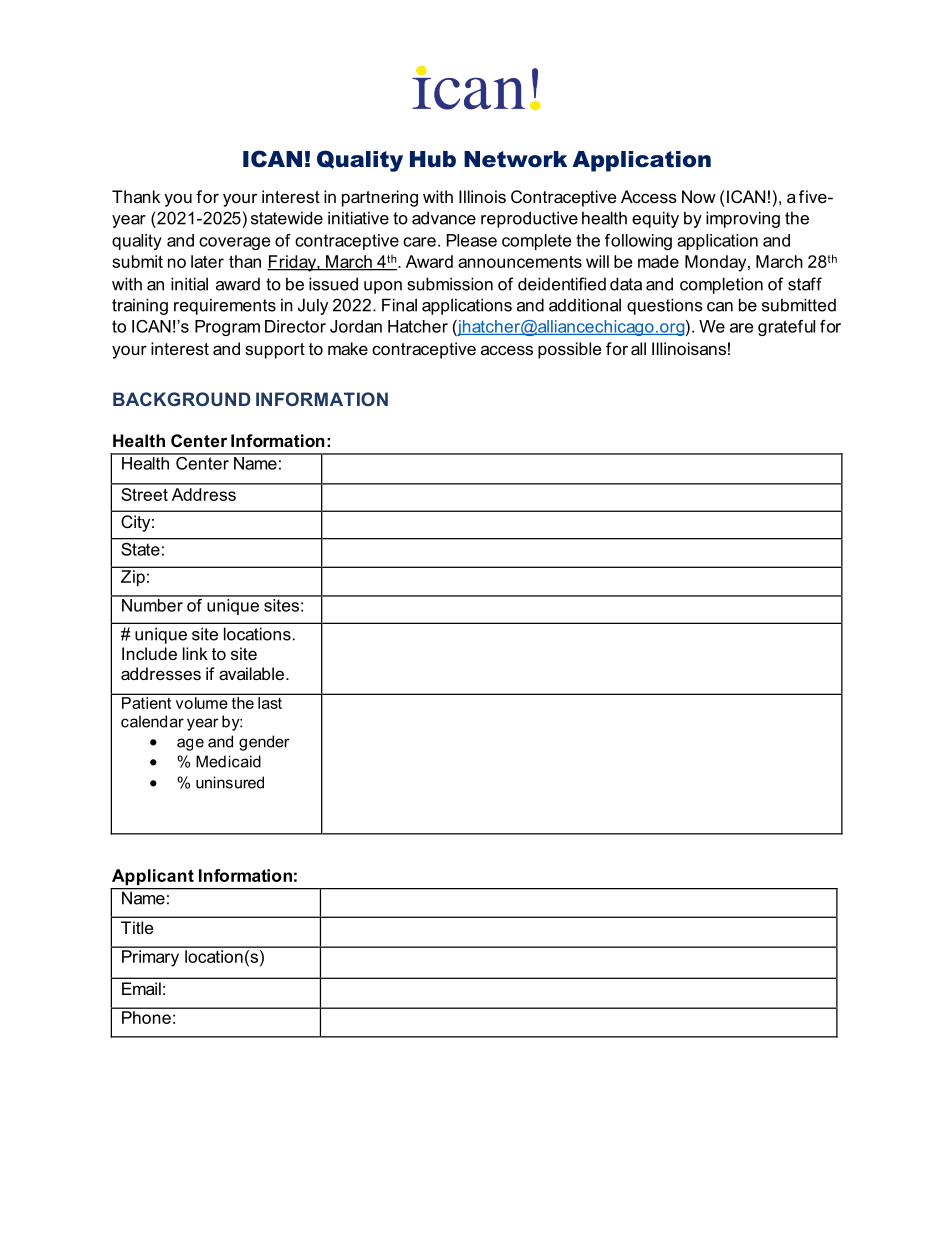 This screenshot has width=952, height=1233. What do you see at coordinates (234, 243) in the screenshot?
I see `coverage` at bounding box center [234, 243].
